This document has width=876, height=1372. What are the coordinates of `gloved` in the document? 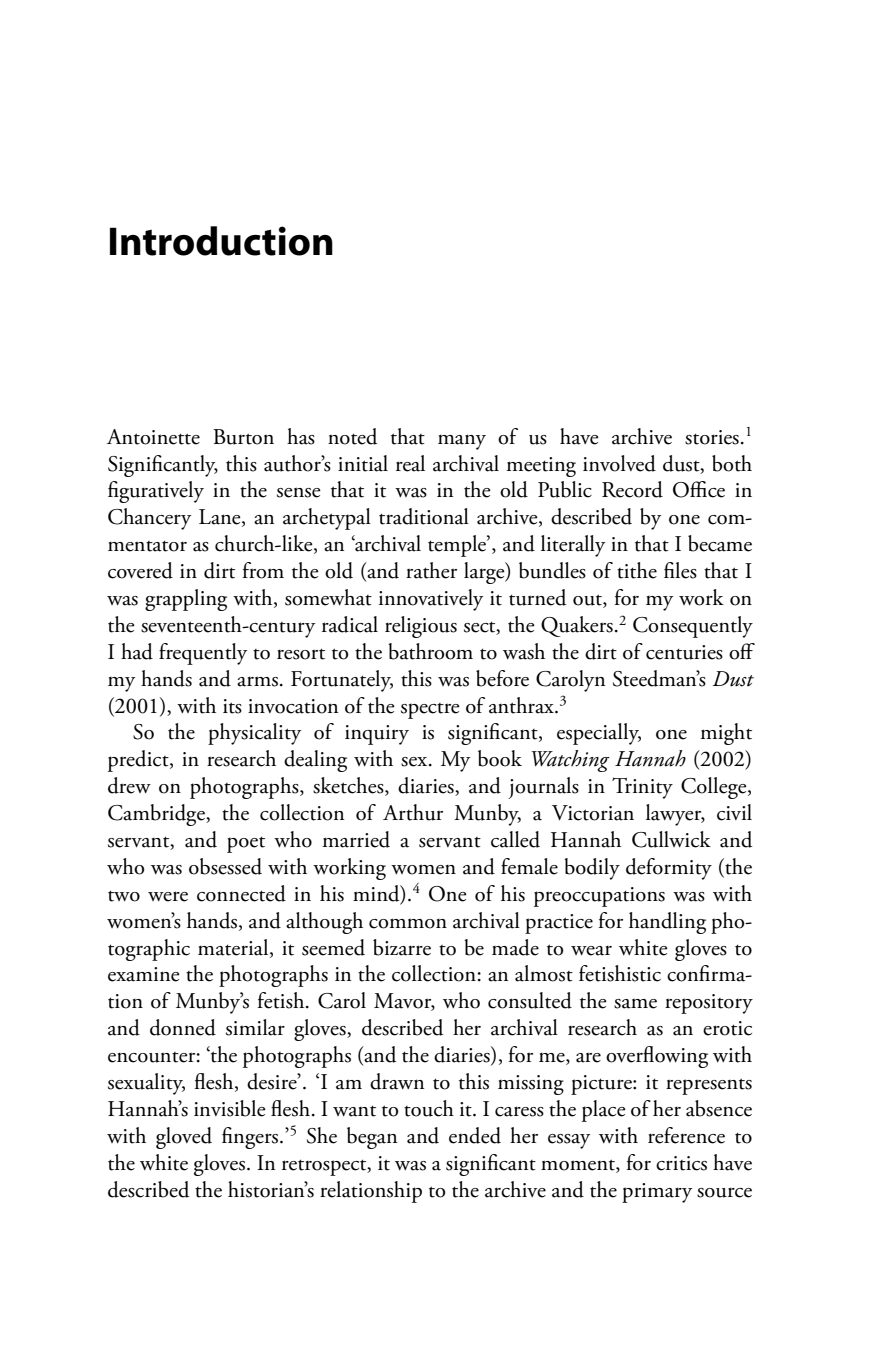 It's located at (184, 1138).
